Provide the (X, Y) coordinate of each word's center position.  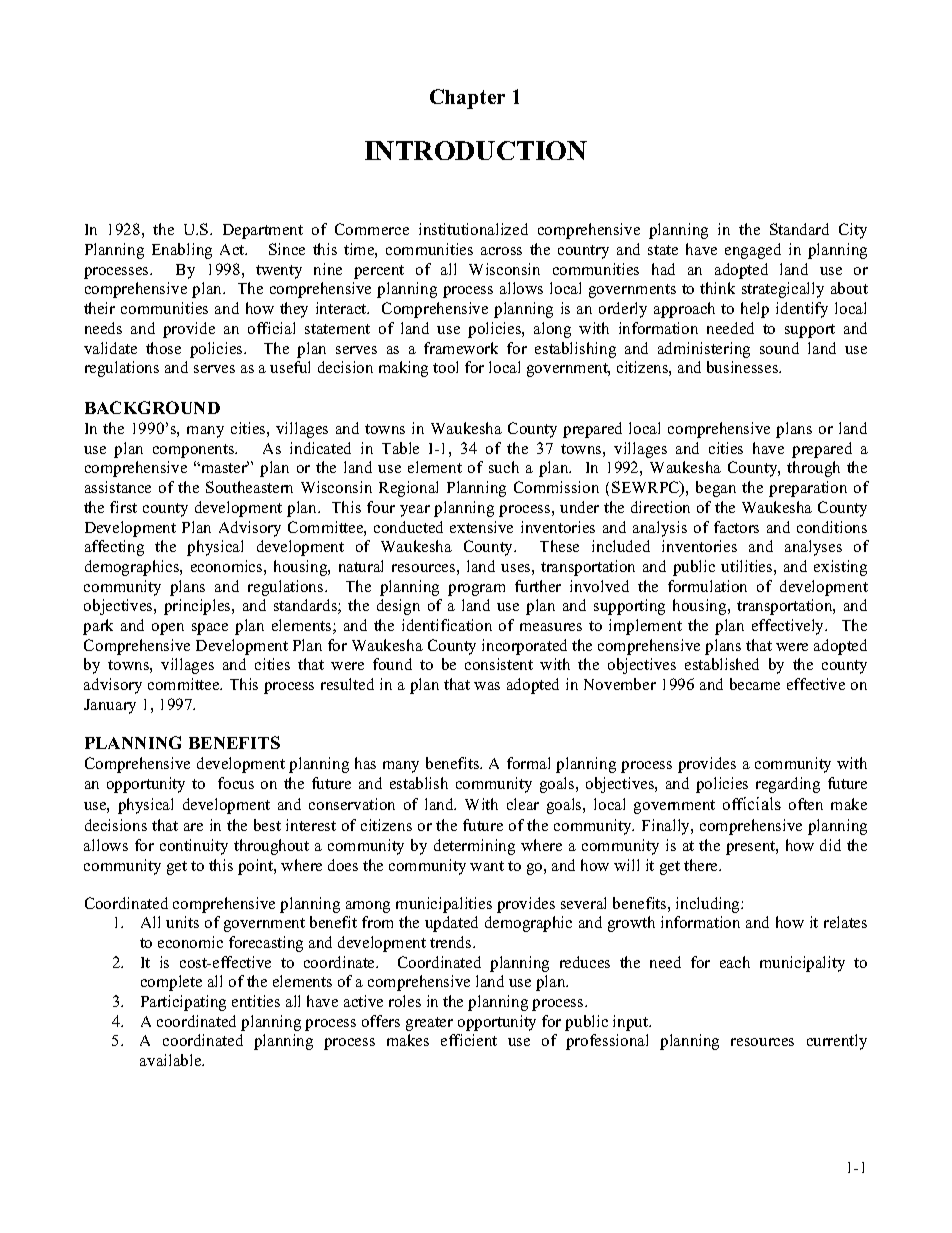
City (853, 231)
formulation (707, 586)
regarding (788, 785)
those (163, 348)
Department (263, 231)
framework (461, 348)
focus (236, 783)
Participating (183, 1003)
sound (779, 348)
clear (523, 804)
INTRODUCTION (476, 150)
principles (198, 607)
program (476, 590)
